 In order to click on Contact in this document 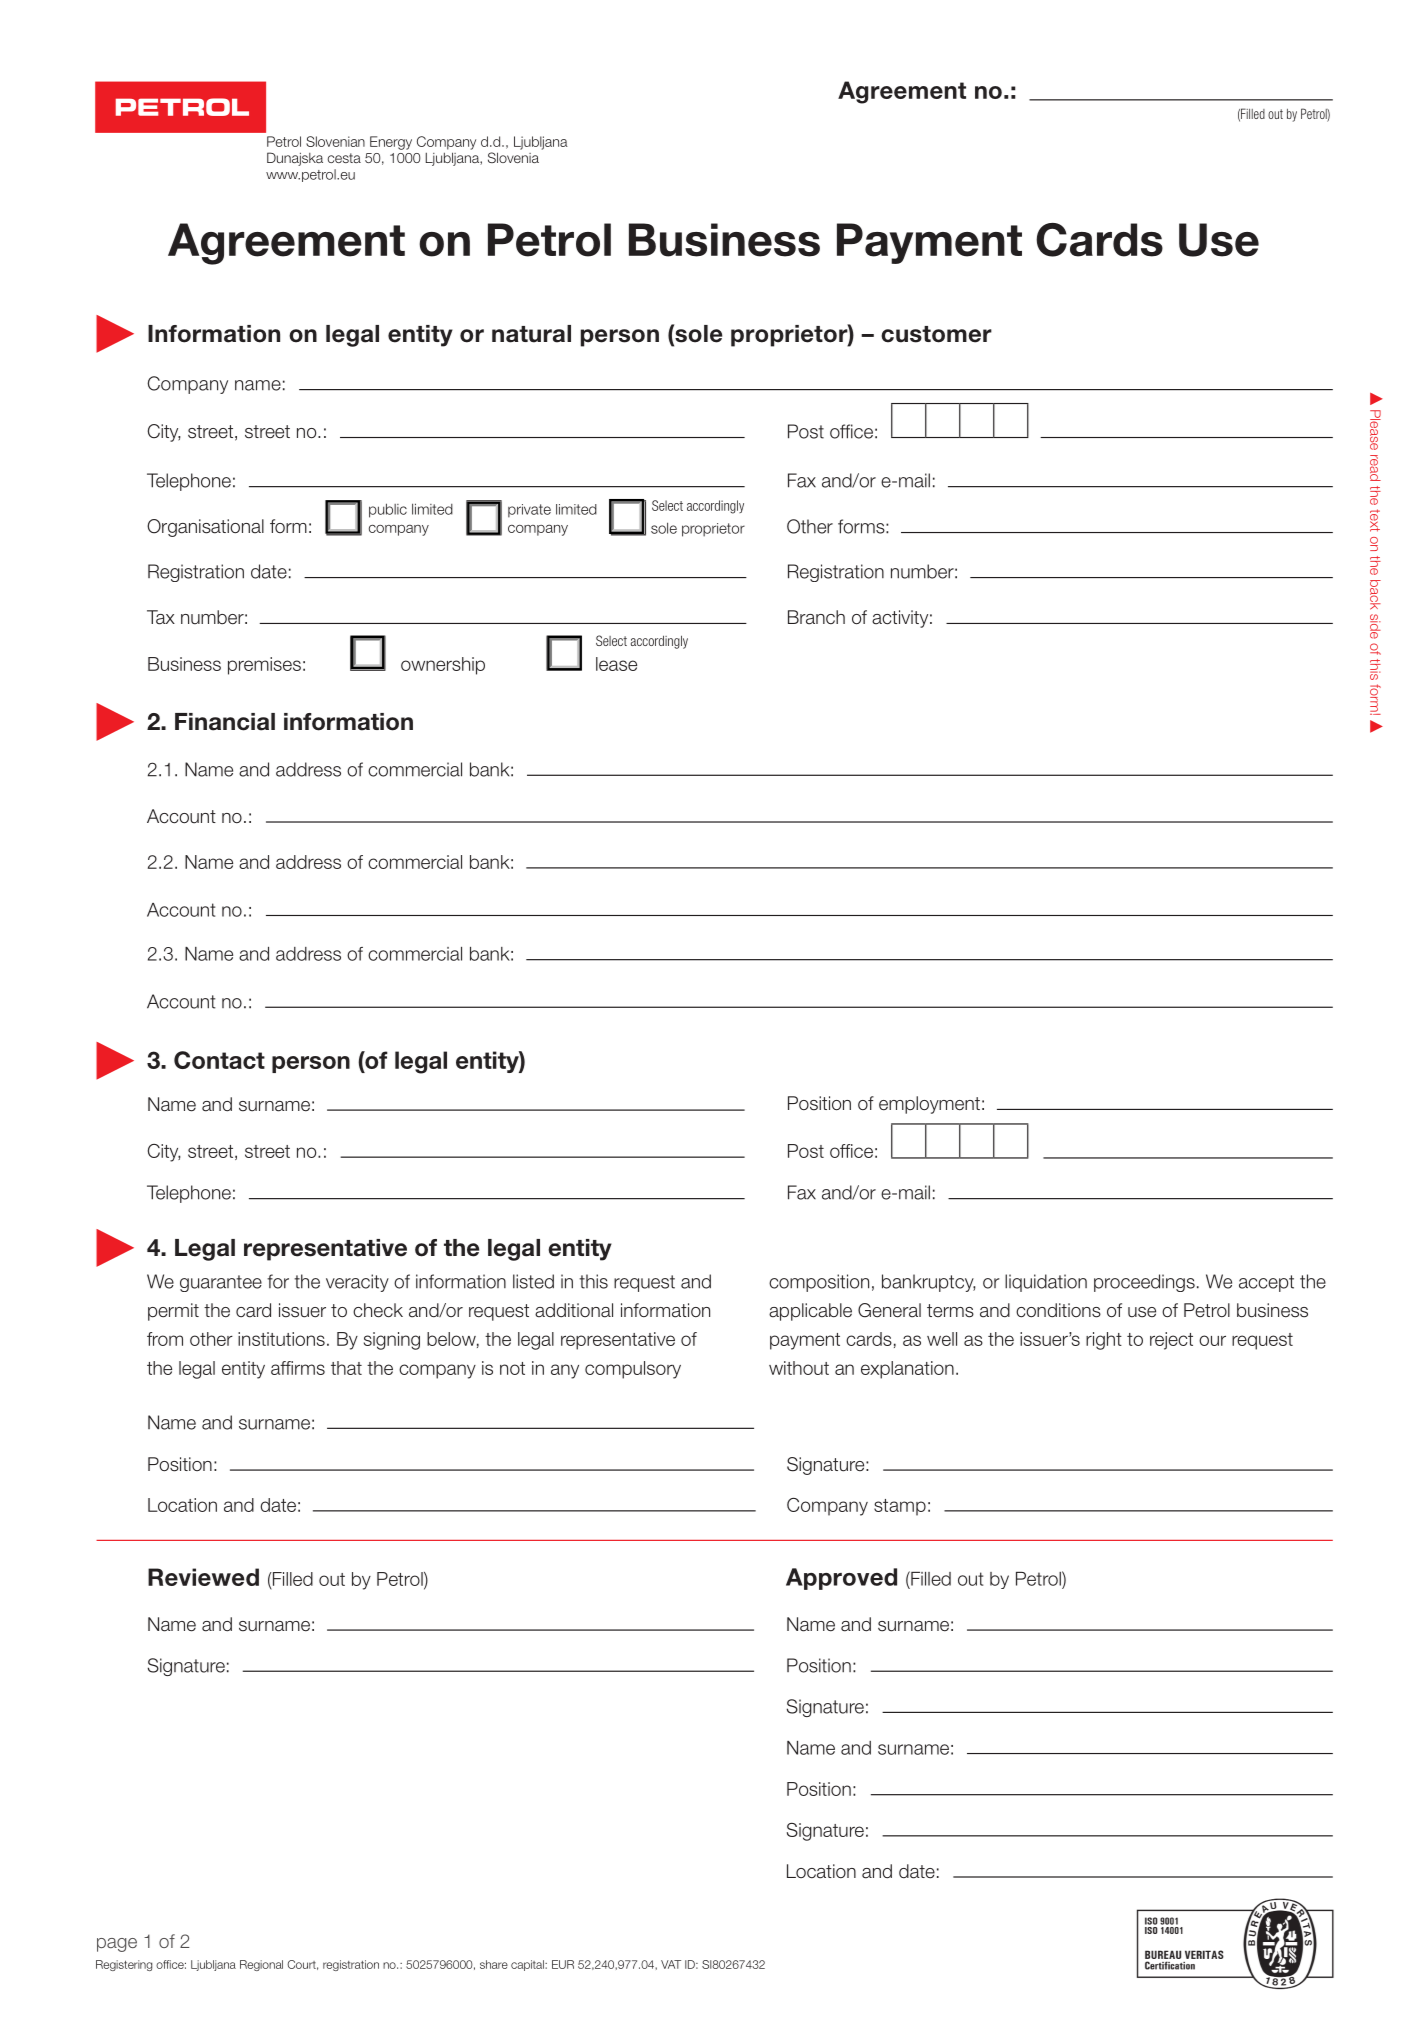, I will do `click(219, 1060)`.
